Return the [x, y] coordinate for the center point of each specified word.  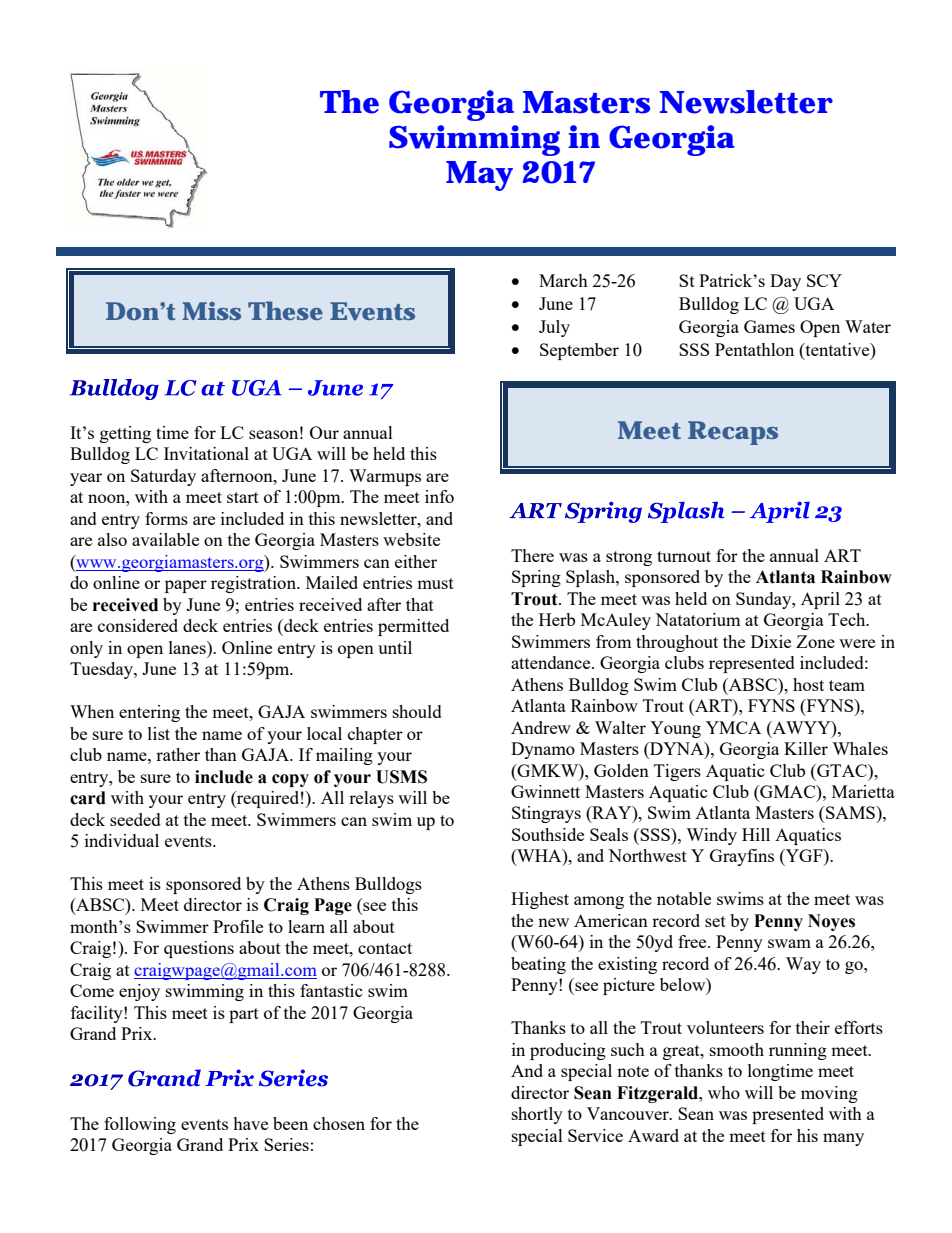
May [479, 176]
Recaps [733, 433]
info [439, 496]
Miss [211, 311]
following [140, 1125]
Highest [540, 900]
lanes [188, 647]
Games [769, 326]
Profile [238, 926]
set [715, 921]
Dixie [771, 641]
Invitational [206, 453]
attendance [552, 662]
